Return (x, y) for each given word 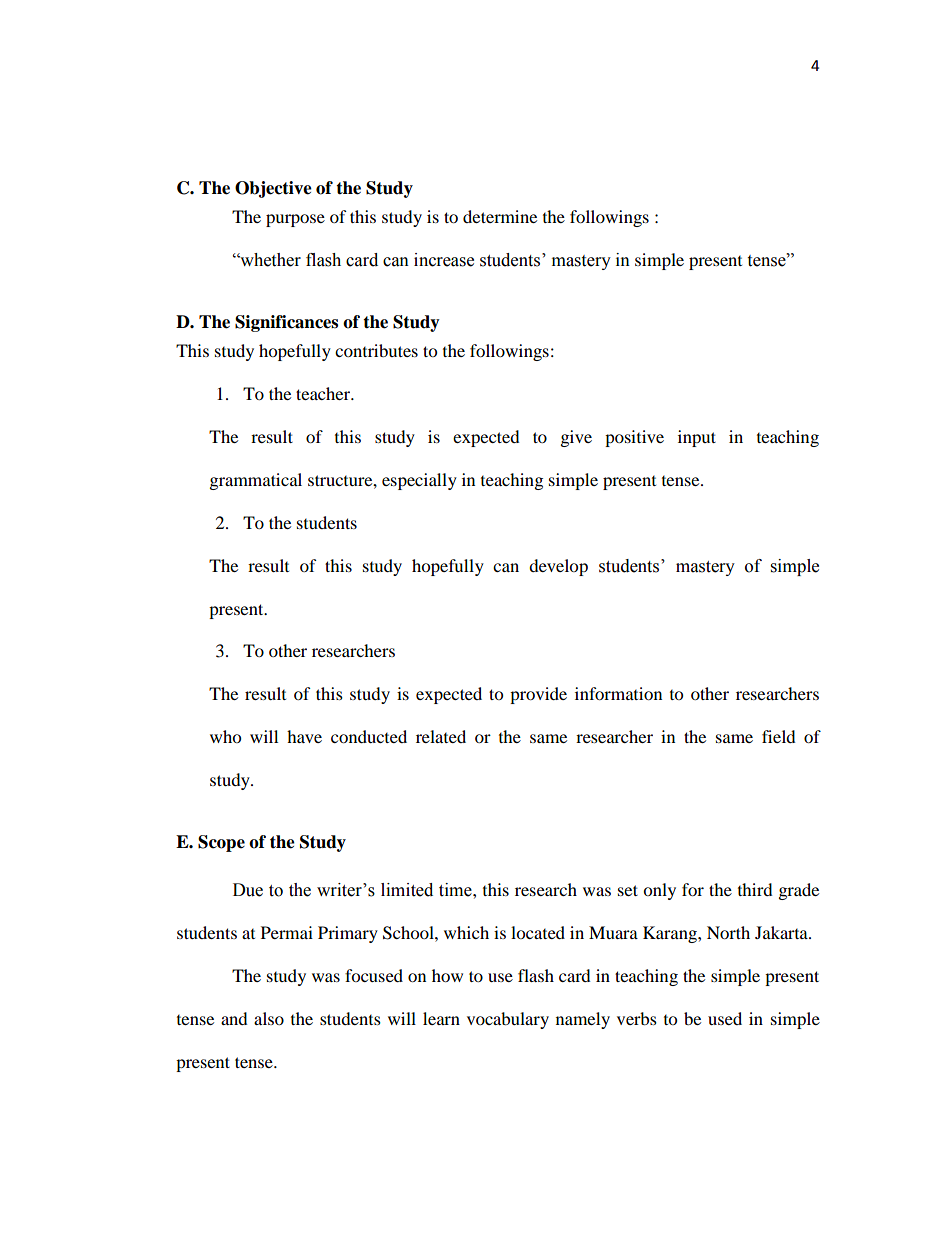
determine (500, 216)
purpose (295, 220)
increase (444, 260)
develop (558, 567)
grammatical (256, 481)
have (304, 736)
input (697, 438)
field (779, 736)
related (441, 736)
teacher (324, 393)
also (269, 1018)
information (618, 693)
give (576, 438)
